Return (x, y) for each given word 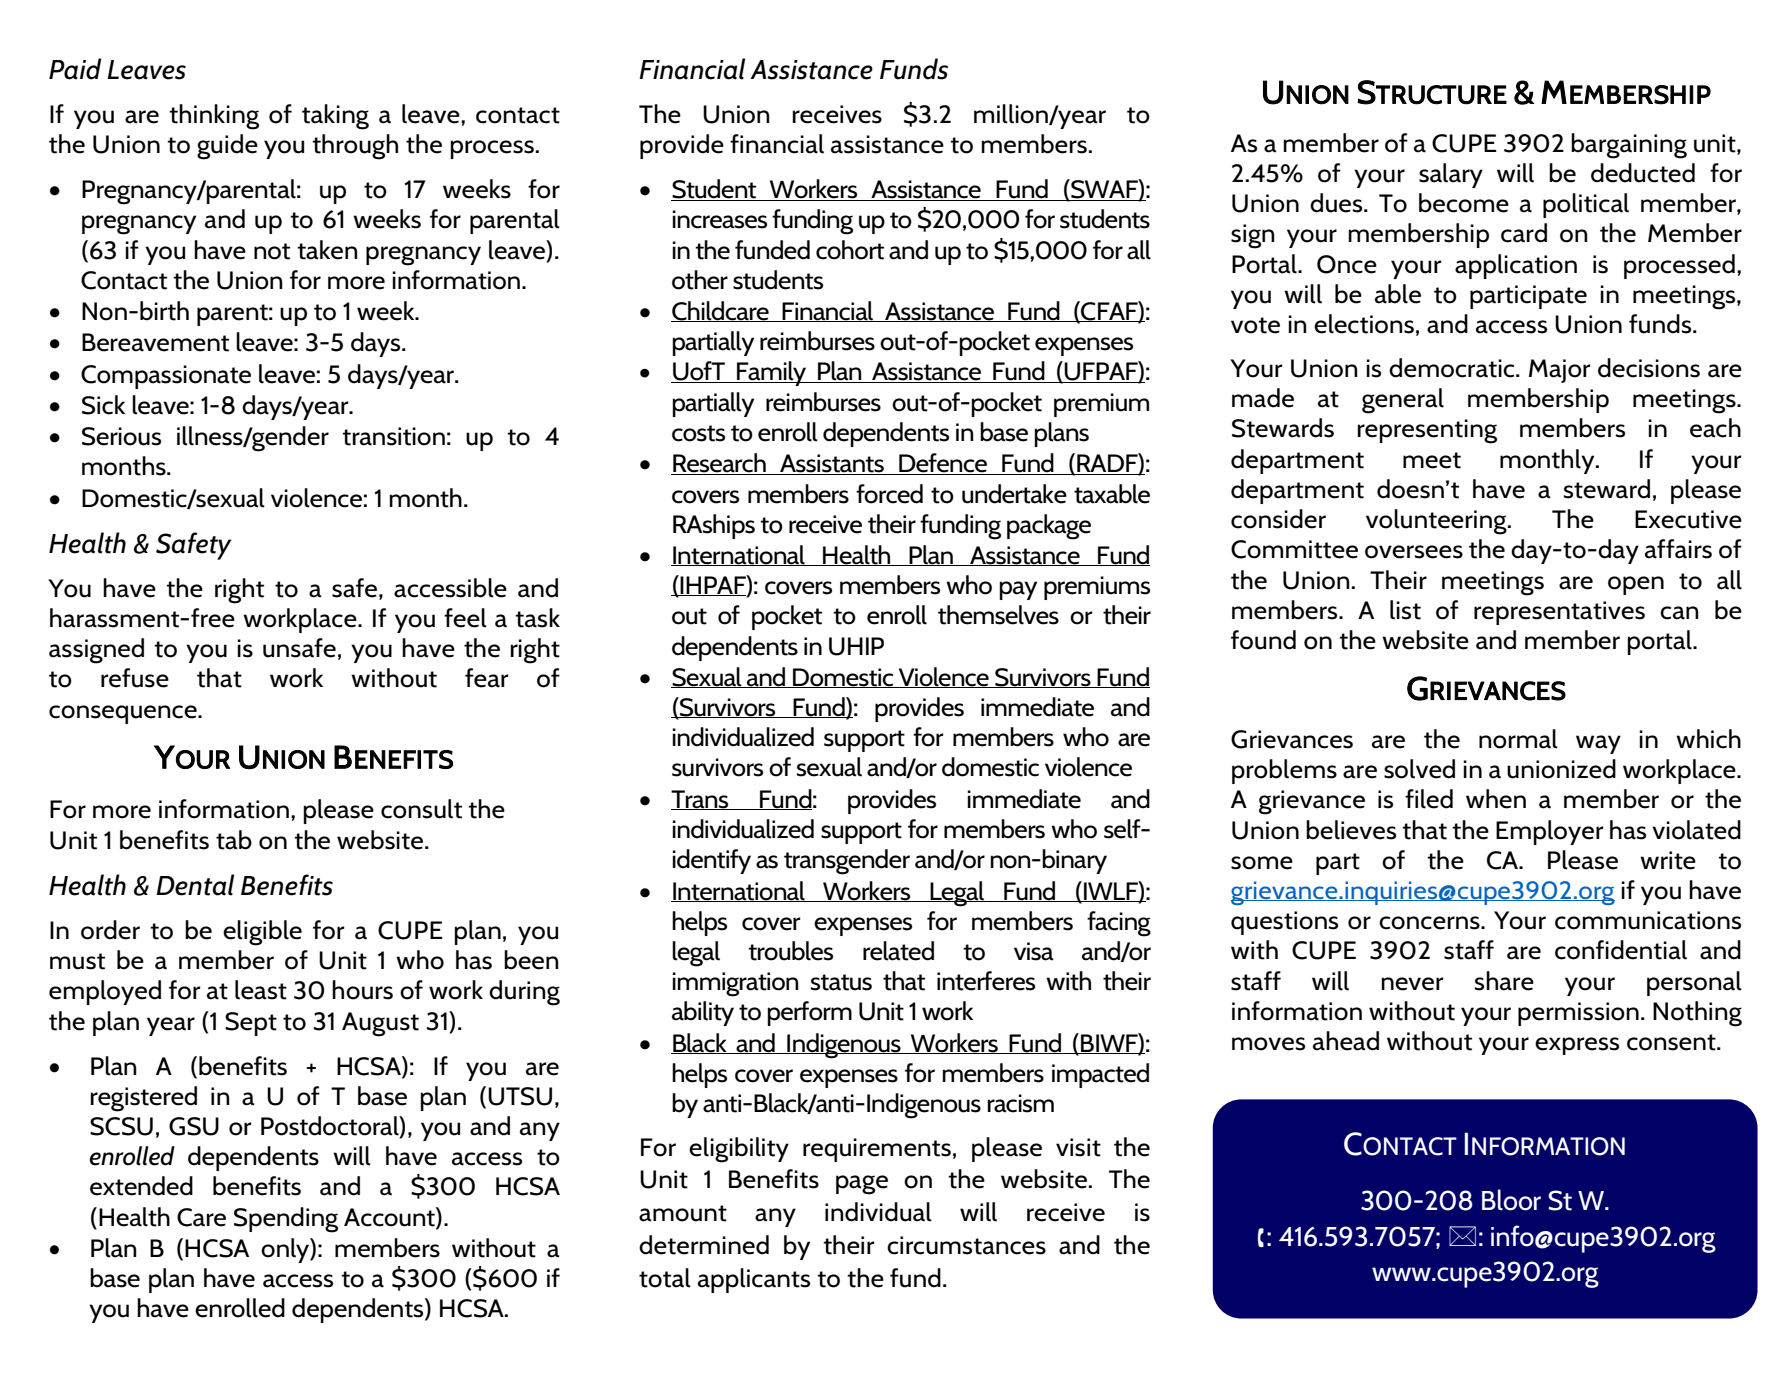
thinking (214, 117)
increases (719, 219)
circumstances (966, 1245)
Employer (1550, 832)
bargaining (1629, 146)
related (898, 951)
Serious (121, 436)
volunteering (1437, 522)
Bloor (1511, 1200)
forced (889, 494)
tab (234, 840)
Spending (286, 1220)
